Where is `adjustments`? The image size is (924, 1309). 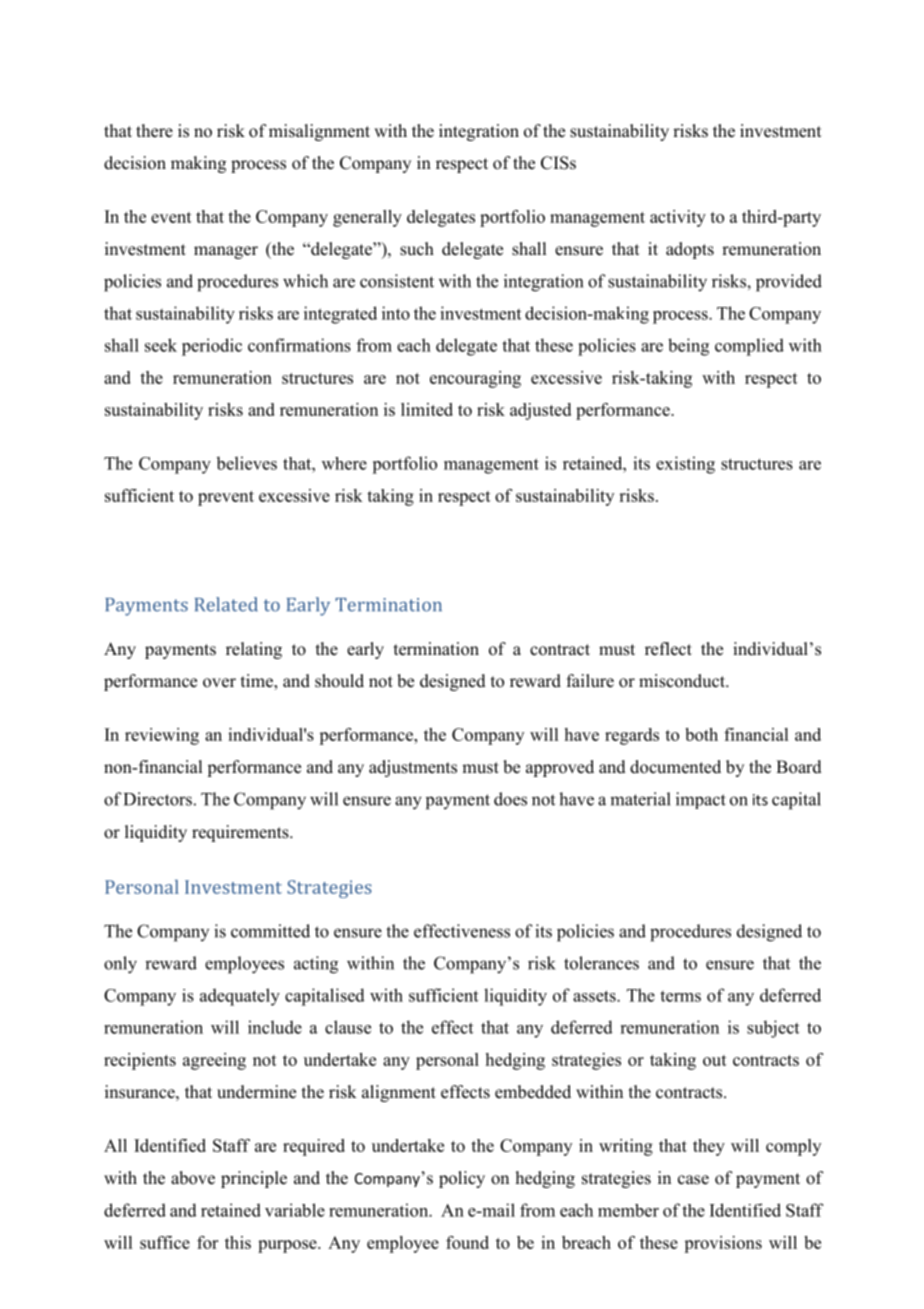
adjustments is located at coordinates (413, 768).
